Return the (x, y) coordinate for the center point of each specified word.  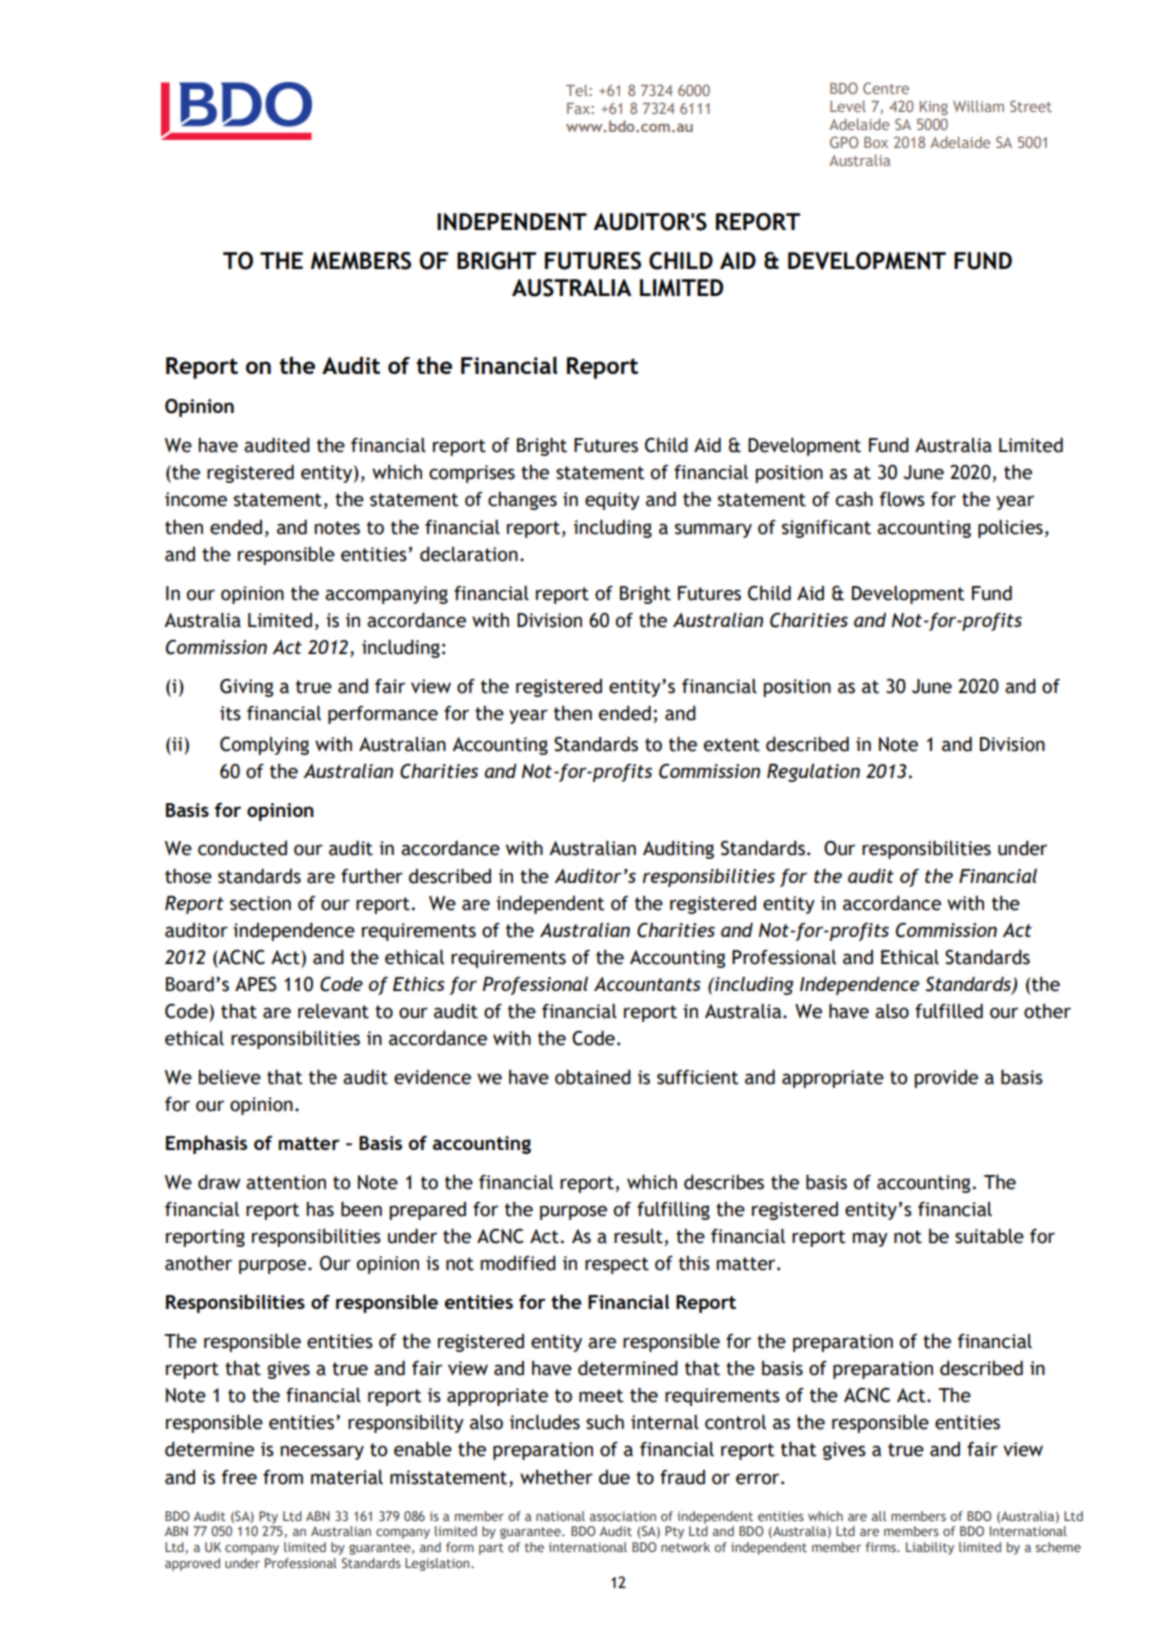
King (934, 108)
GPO (844, 142)
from (283, 1477)
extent (732, 745)
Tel (578, 90)
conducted (242, 848)
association (623, 1516)
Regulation (813, 772)
